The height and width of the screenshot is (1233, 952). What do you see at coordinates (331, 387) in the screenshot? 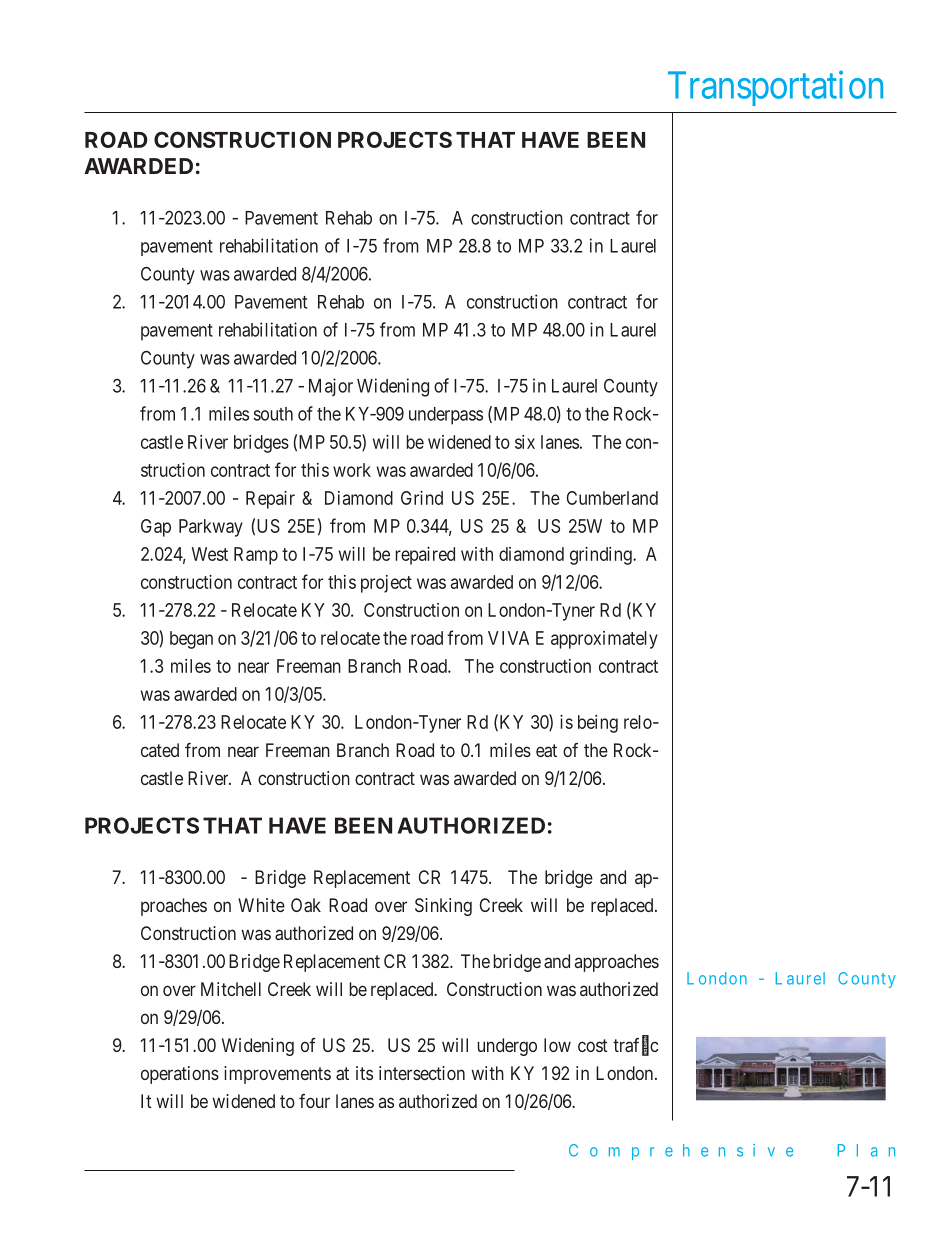
I see `Major` at bounding box center [331, 387].
